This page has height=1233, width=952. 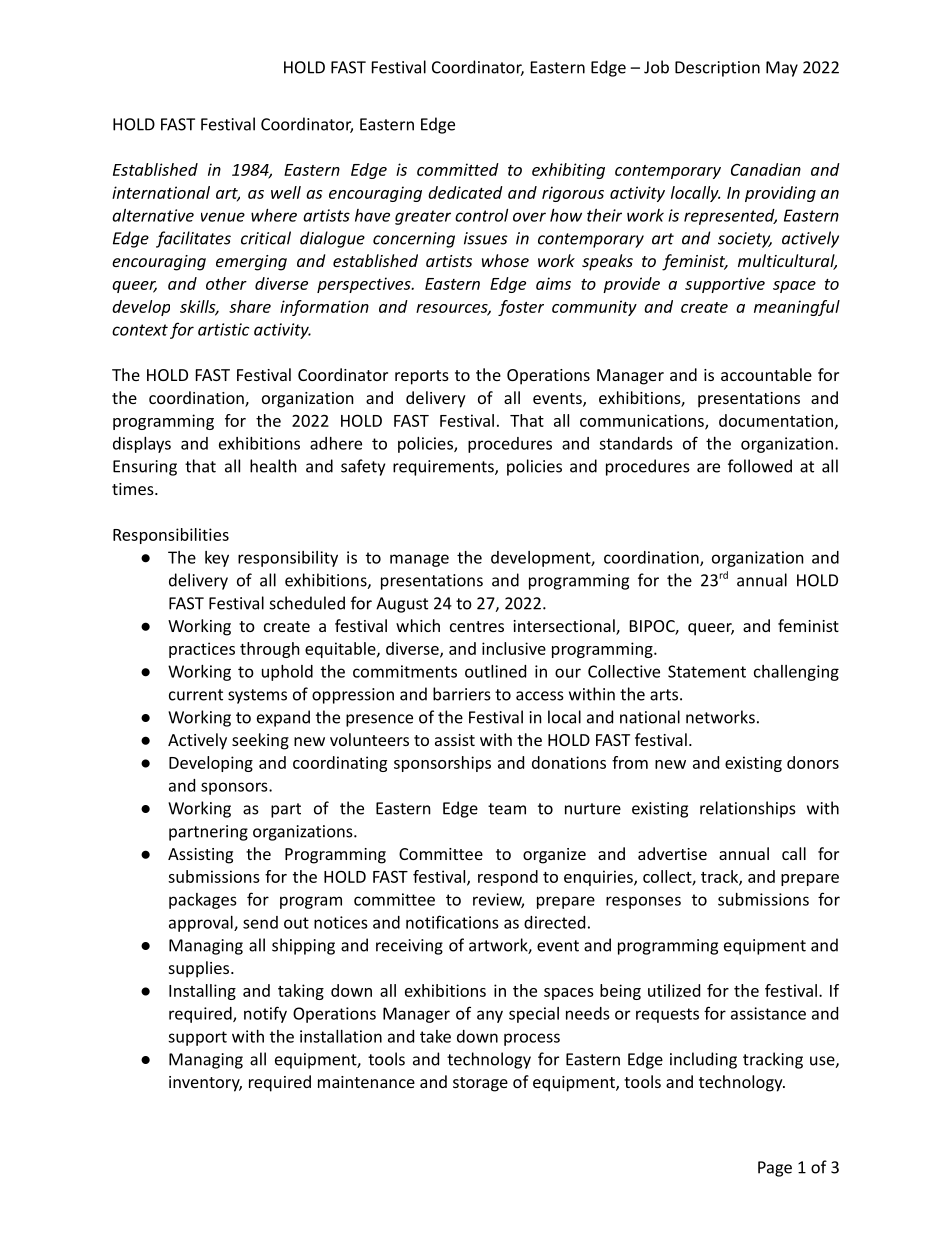 What do you see at coordinates (260, 741) in the page?
I see `seeking` at bounding box center [260, 741].
